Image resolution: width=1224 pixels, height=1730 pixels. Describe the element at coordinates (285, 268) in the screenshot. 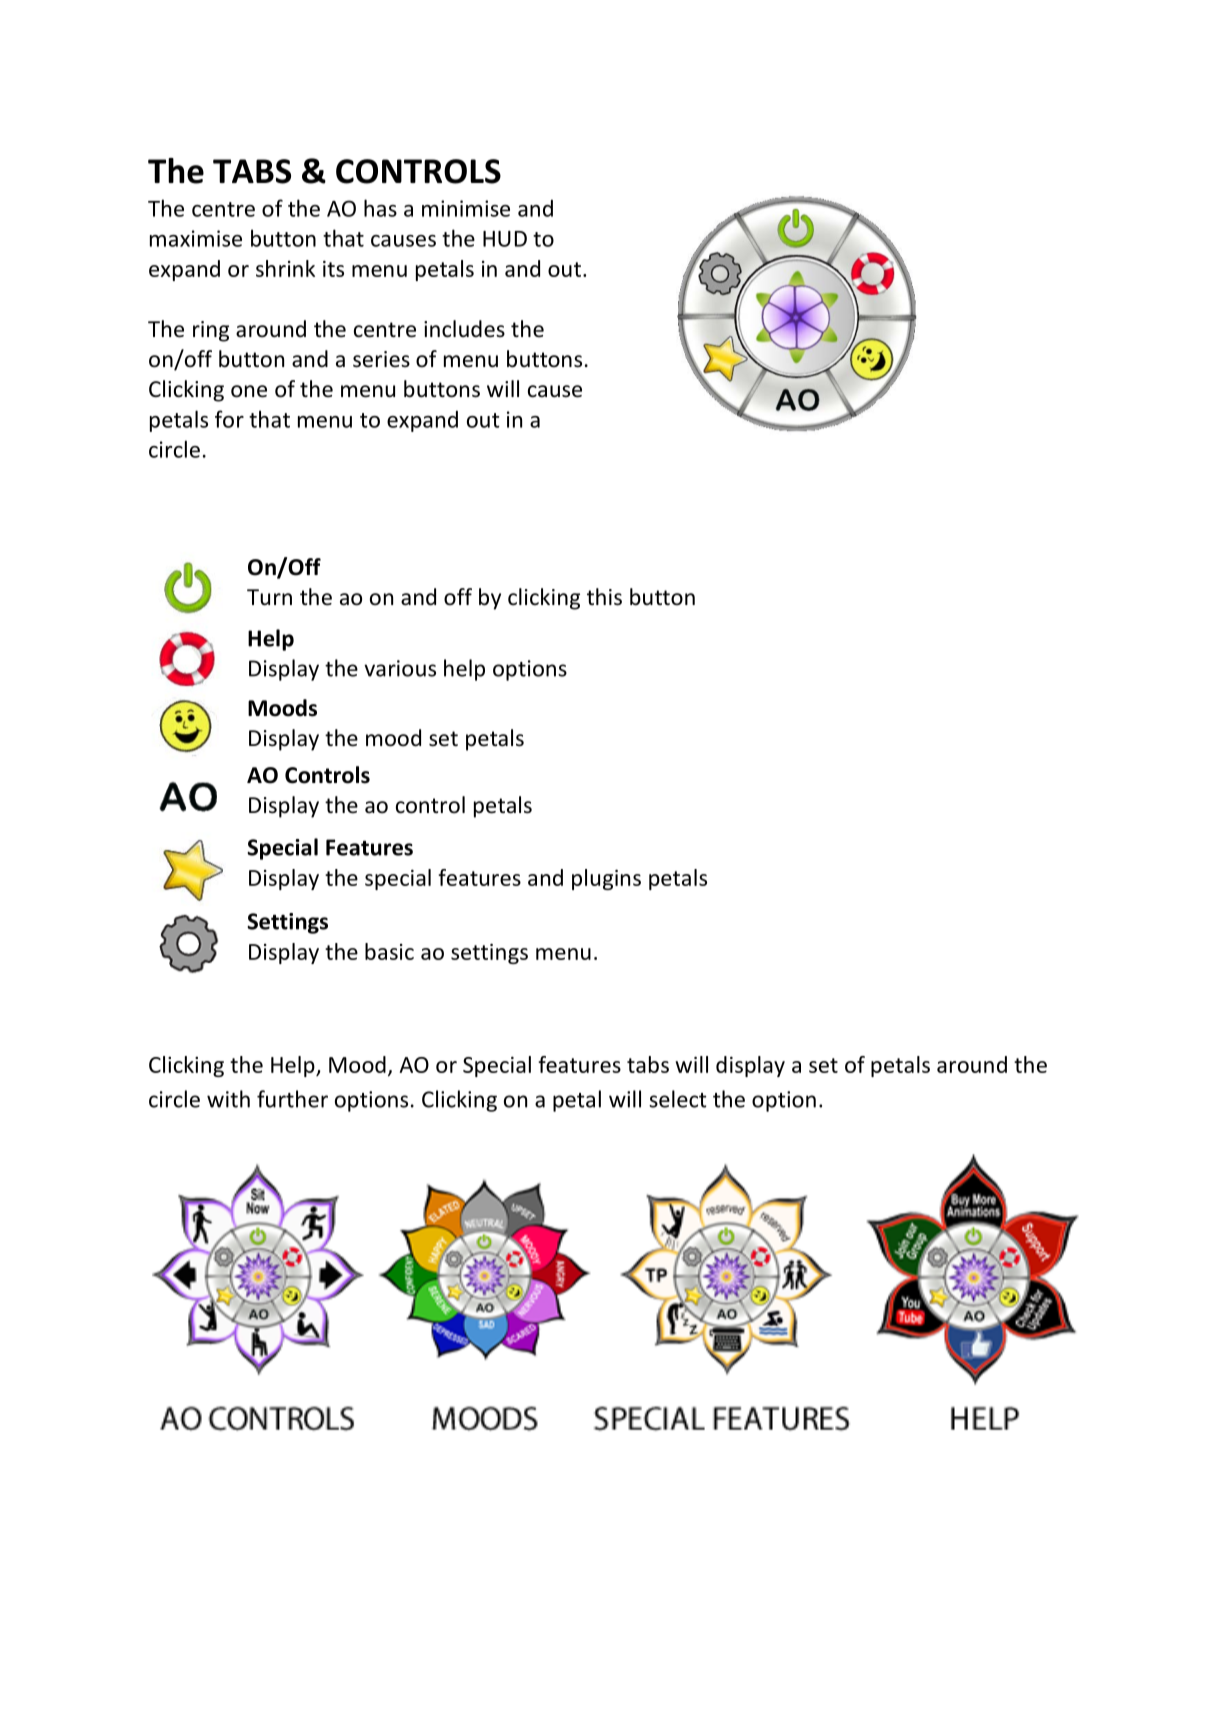

I see `shrink` at that location.
